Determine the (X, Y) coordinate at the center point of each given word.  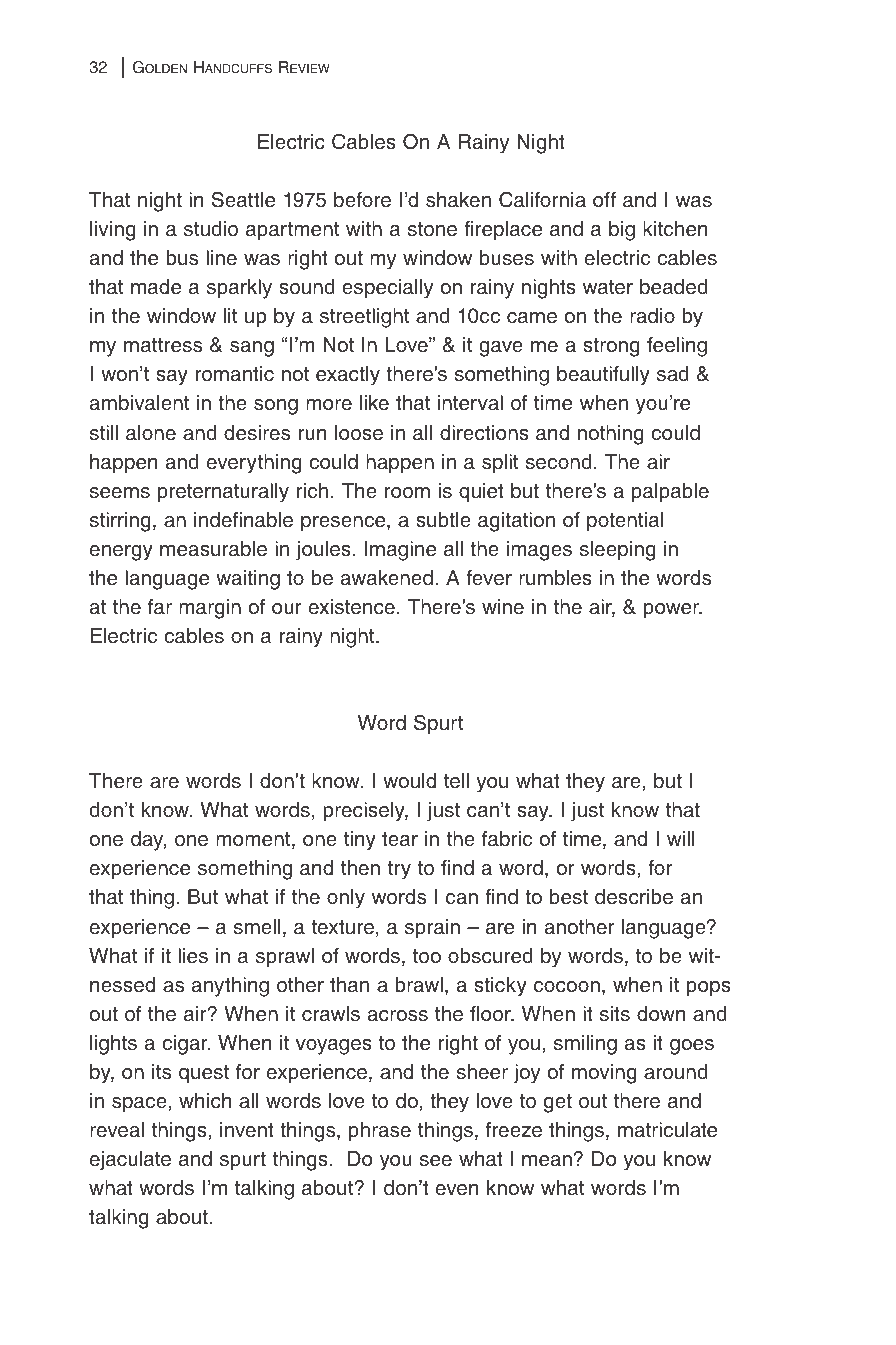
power (673, 611)
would (409, 781)
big (622, 231)
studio (211, 229)
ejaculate (130, 1161)
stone (432, 229)
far (160, 607)
